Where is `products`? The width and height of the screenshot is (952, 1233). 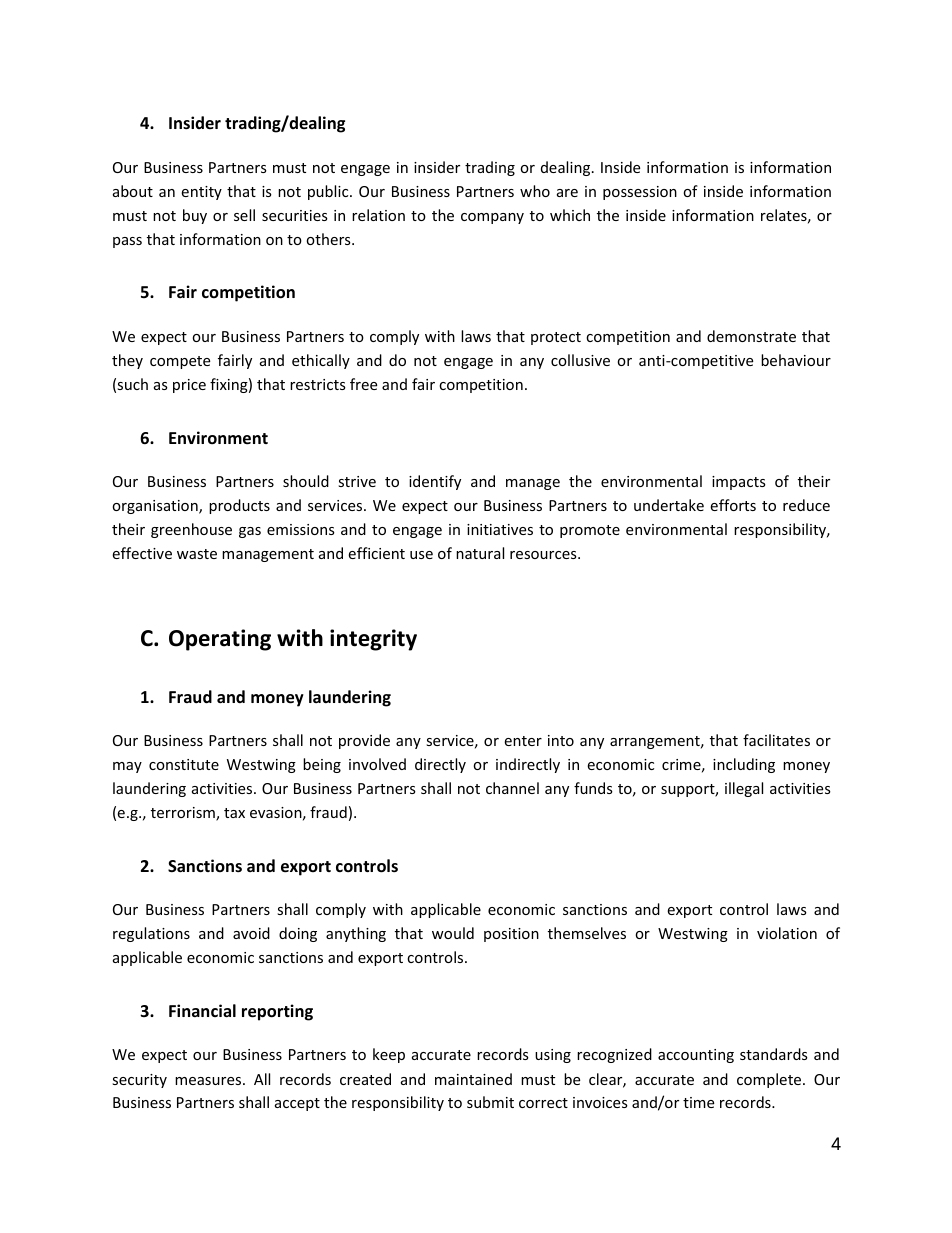 products is located at coordinates (239, 506).
